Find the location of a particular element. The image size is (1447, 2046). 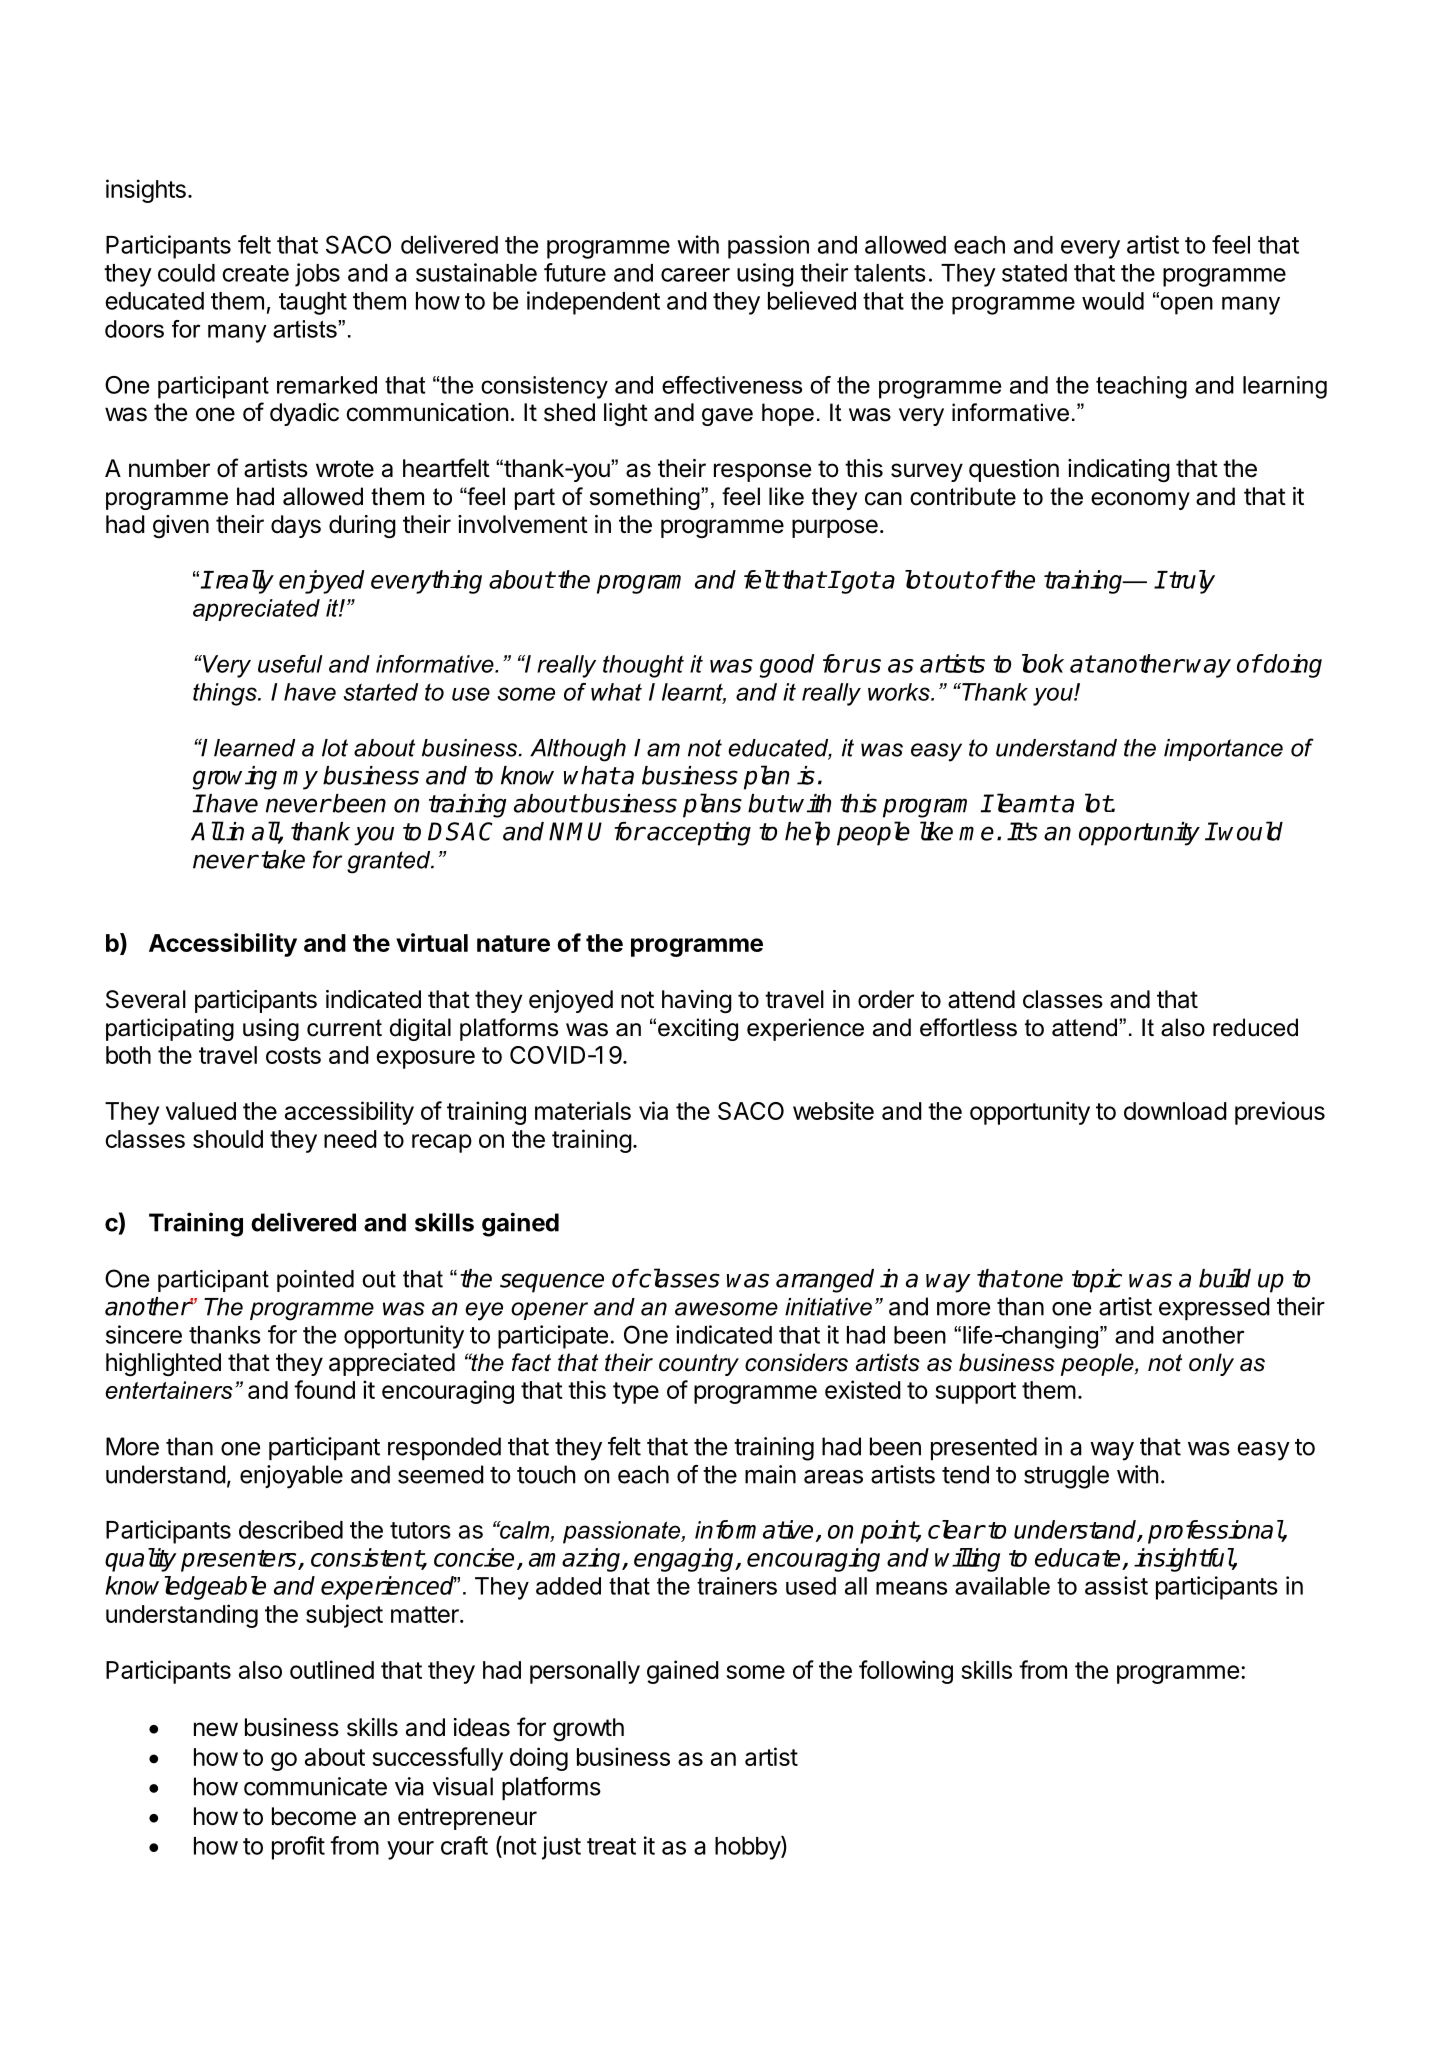

learned is located at coordinates (254, 748).
